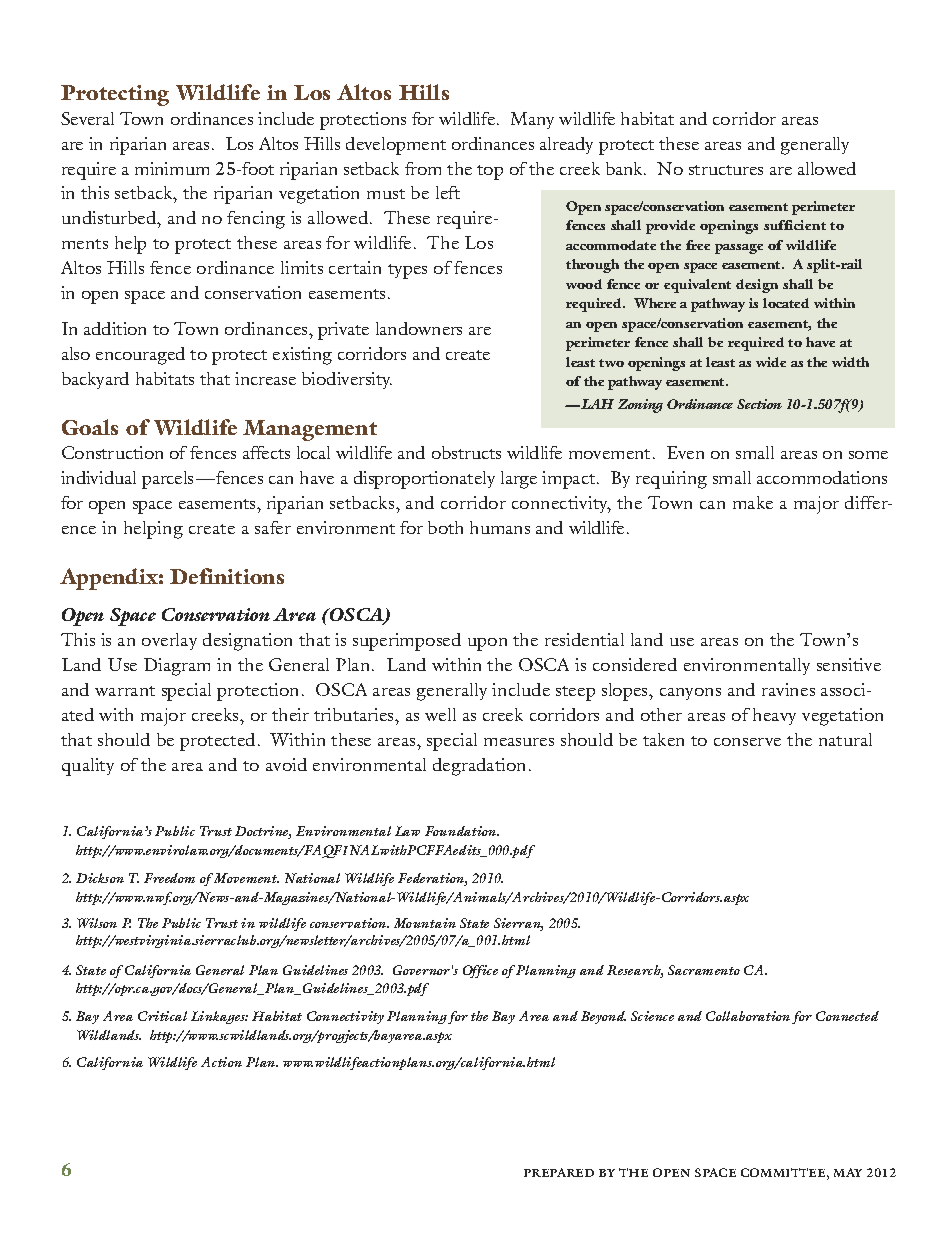 Image resolution: width=952 pixels, height=1233 pixels. What do you see at coordinates (162, 1016) in the document?
I see `Critical` at bounding box center [162, 1016].
